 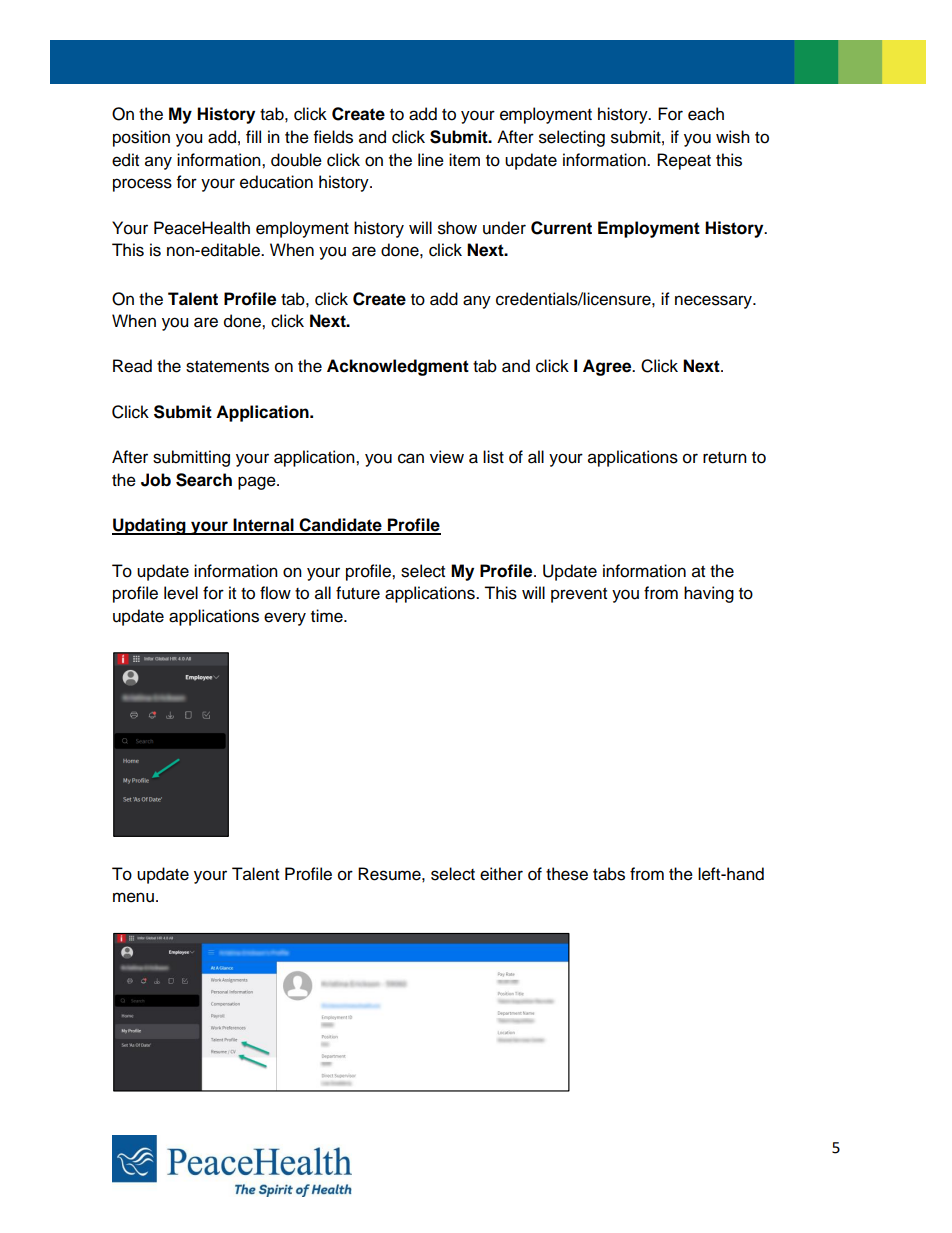 What do you see at coordinates (227, 367) in the screenshot?
I see `statements` at bounding box center [227, 367].
